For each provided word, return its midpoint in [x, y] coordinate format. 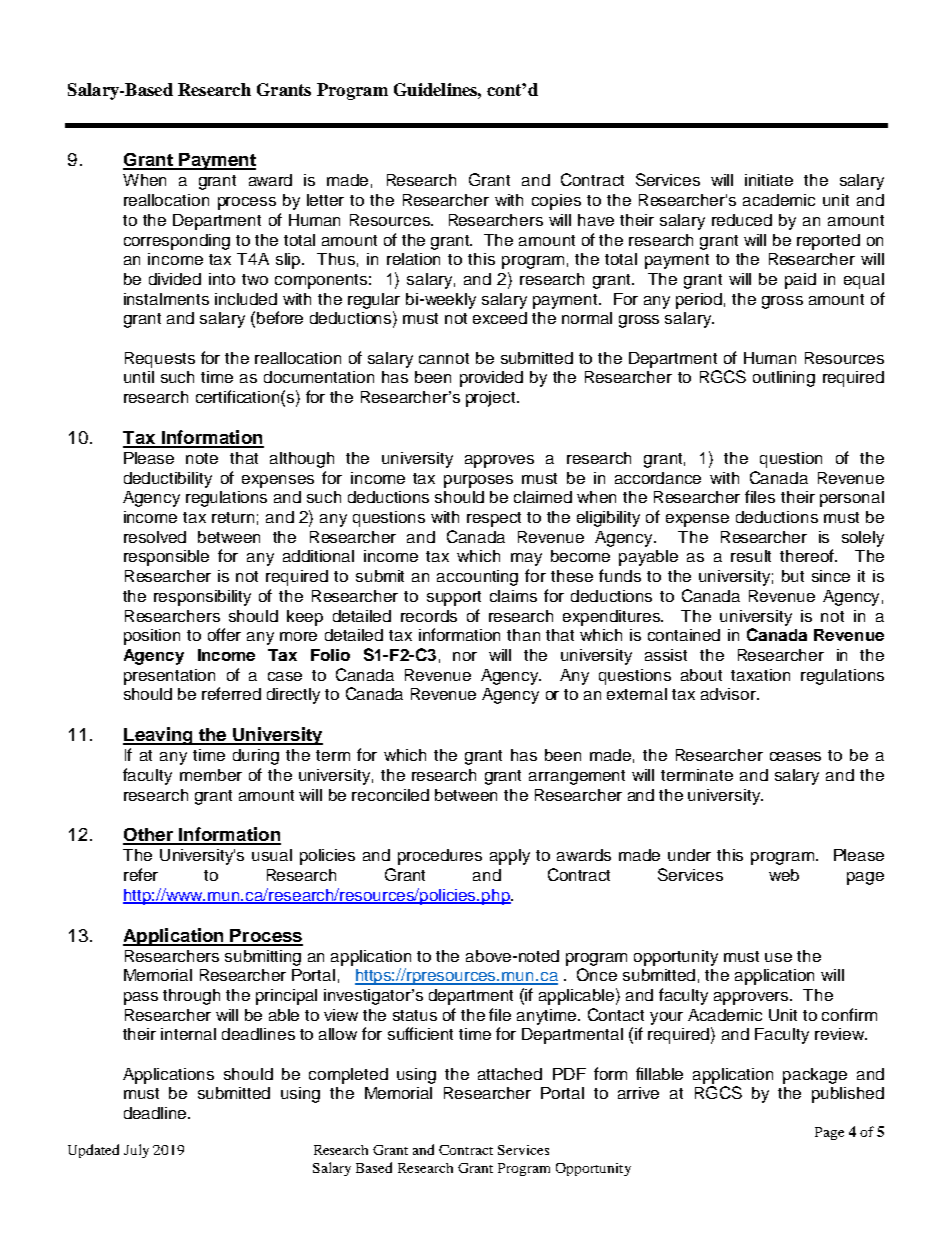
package [815, 1076]
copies [556, 202]
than [523, 635]
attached [510, 1074]
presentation [169, 677]
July [136, 1151]
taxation [760, 675]
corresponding [177, 242]
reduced [742, 220]
